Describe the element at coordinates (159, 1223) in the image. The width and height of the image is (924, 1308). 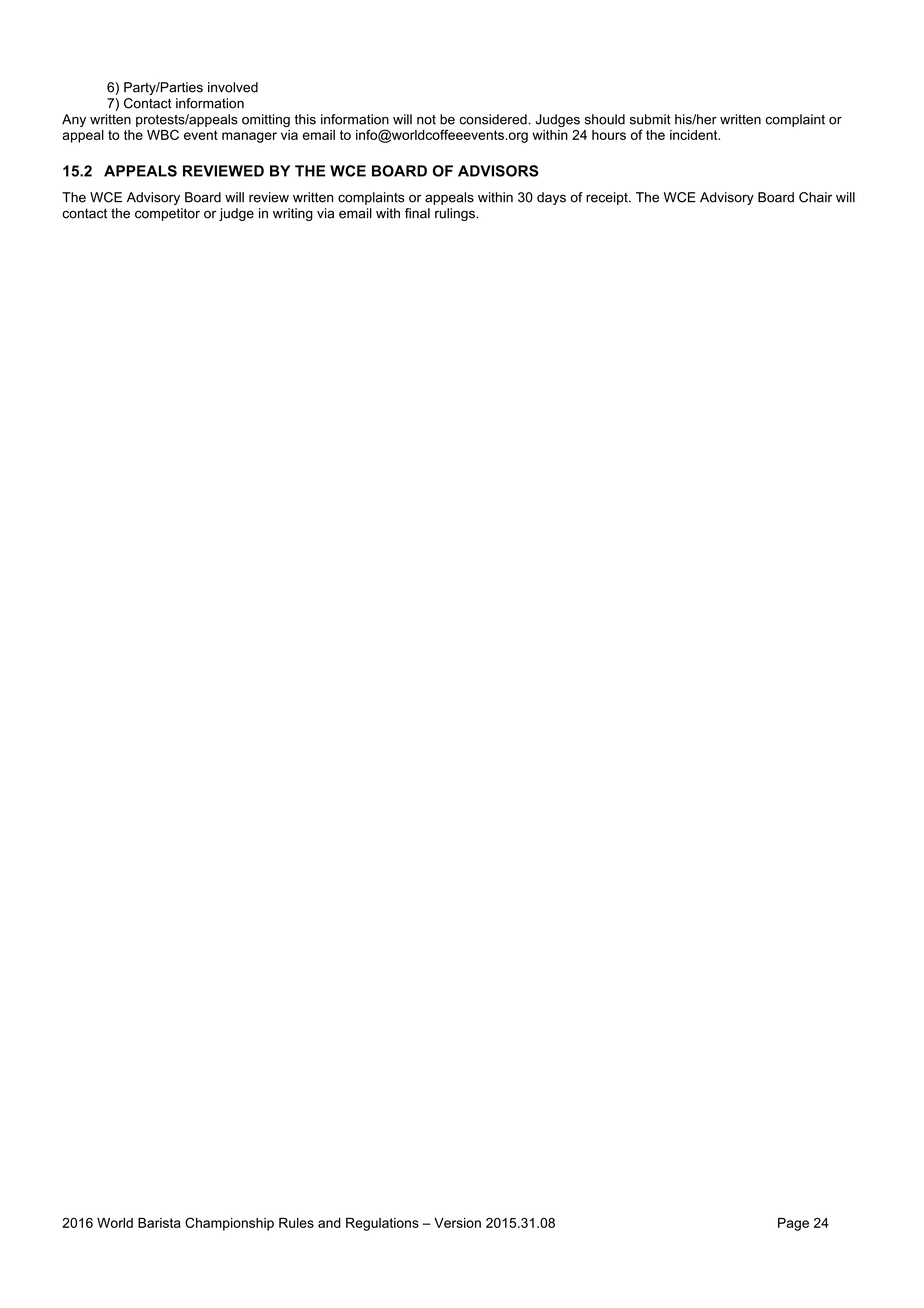
I see `Barista` at that location.
